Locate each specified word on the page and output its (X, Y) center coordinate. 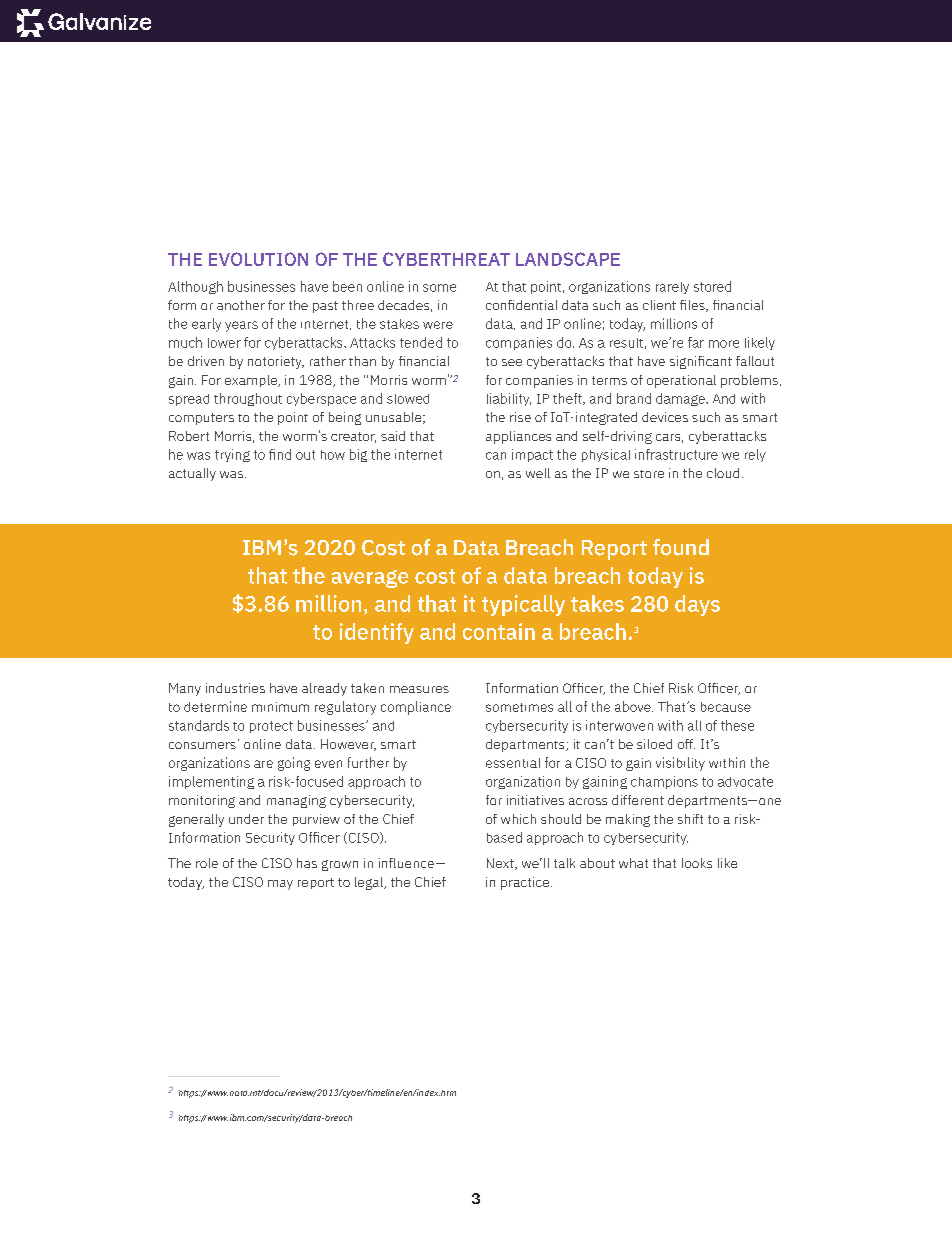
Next (501, 864)
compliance (416, 708)
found (681, 547)
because (726, 707)
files (693, 306)
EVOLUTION (258, 259)
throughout (248, 399)
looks (697, 863)
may (280, 885)
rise (520, 417)
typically (523, 605)
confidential (521, 305)
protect (271, 727)
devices (665, 417)
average (370, 579)
